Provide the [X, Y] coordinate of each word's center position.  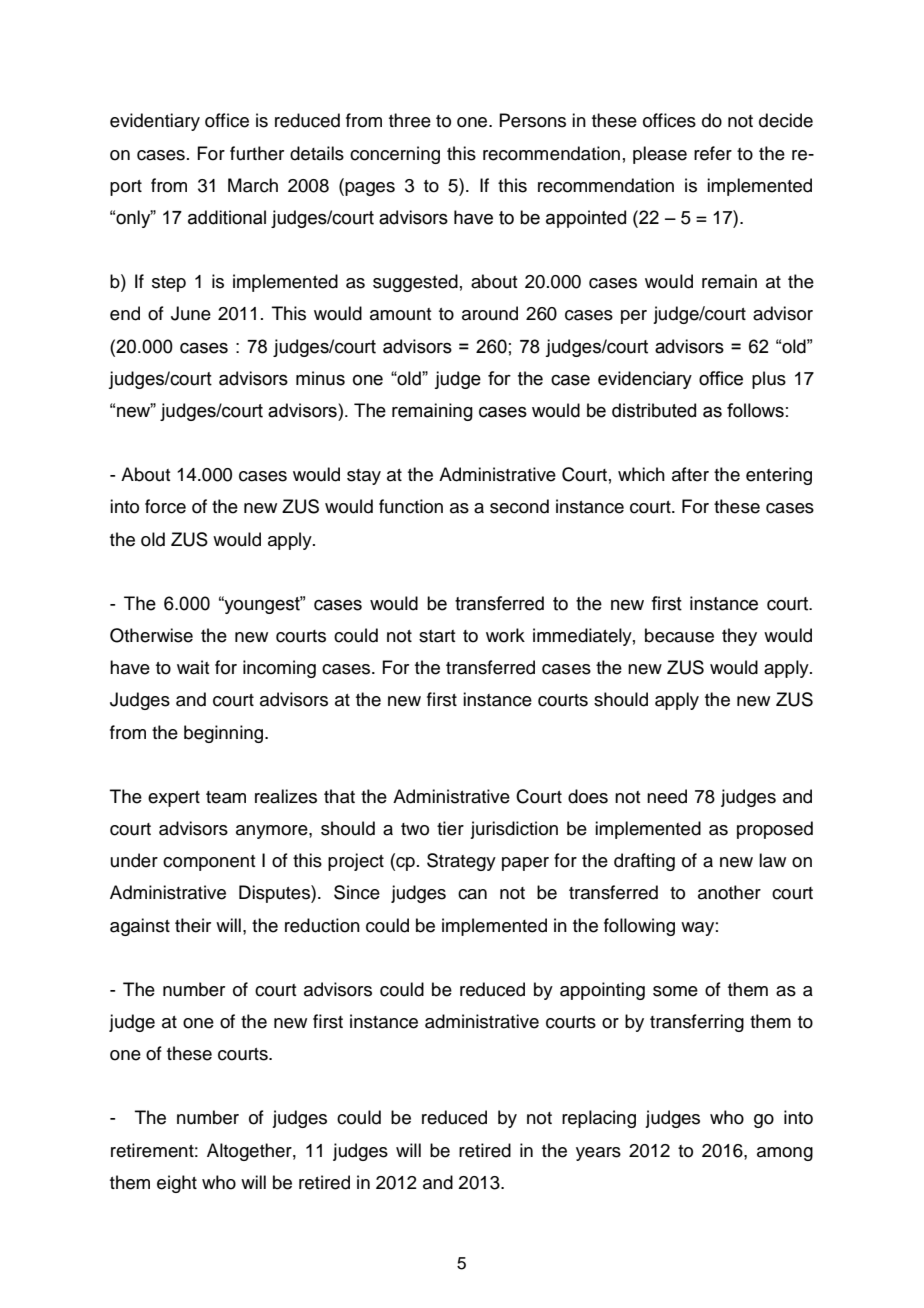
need [667, 796]
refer [713, 153]
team [226, 797]
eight [177, 1184]
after [690, 474]
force [165, 506]
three [410, 120]
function [411, 506]
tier [450, 828]
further [257, 153]
